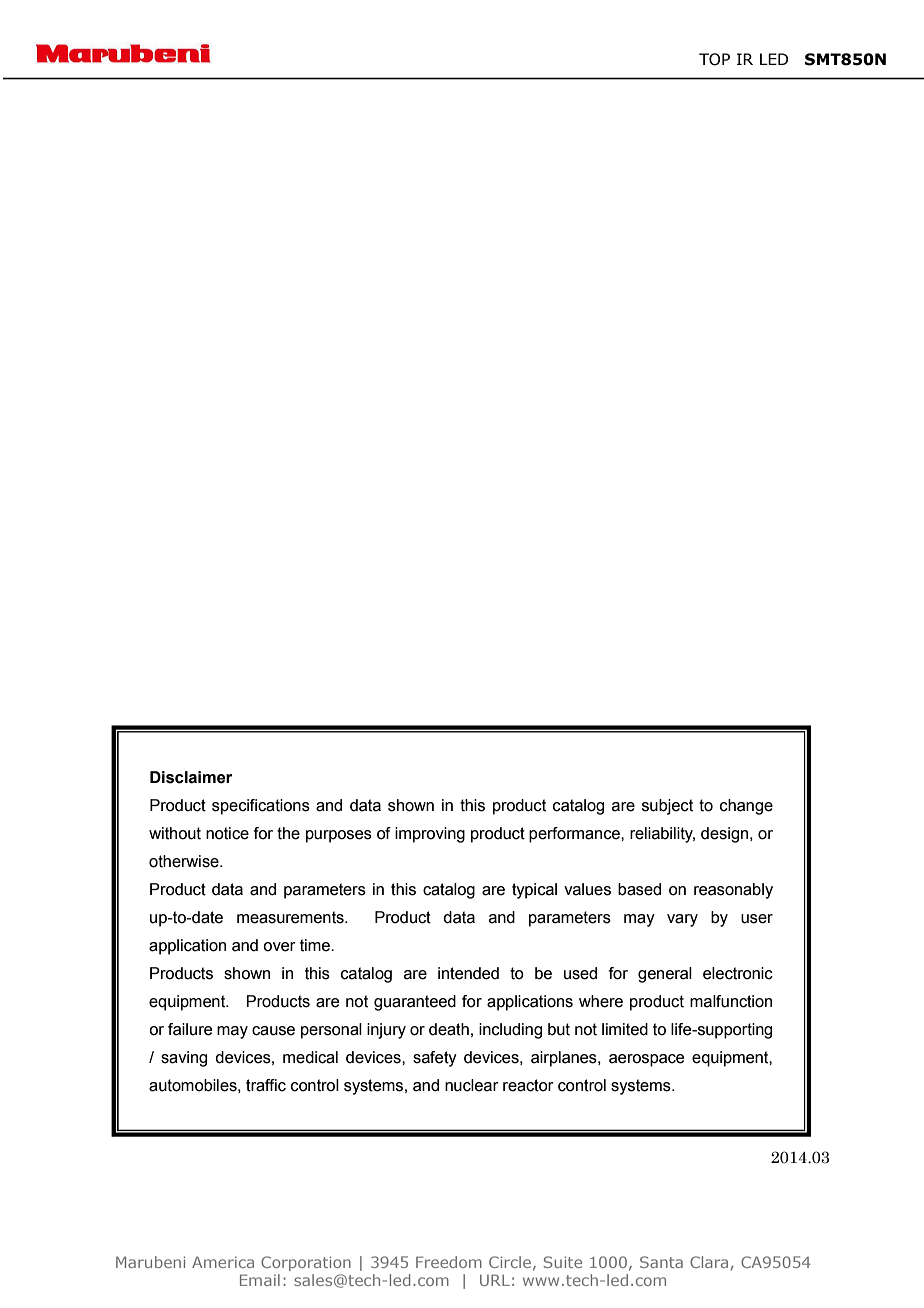 The width and height of the document is (924, 1308). I want to click on TOP, so click(714, 59).
